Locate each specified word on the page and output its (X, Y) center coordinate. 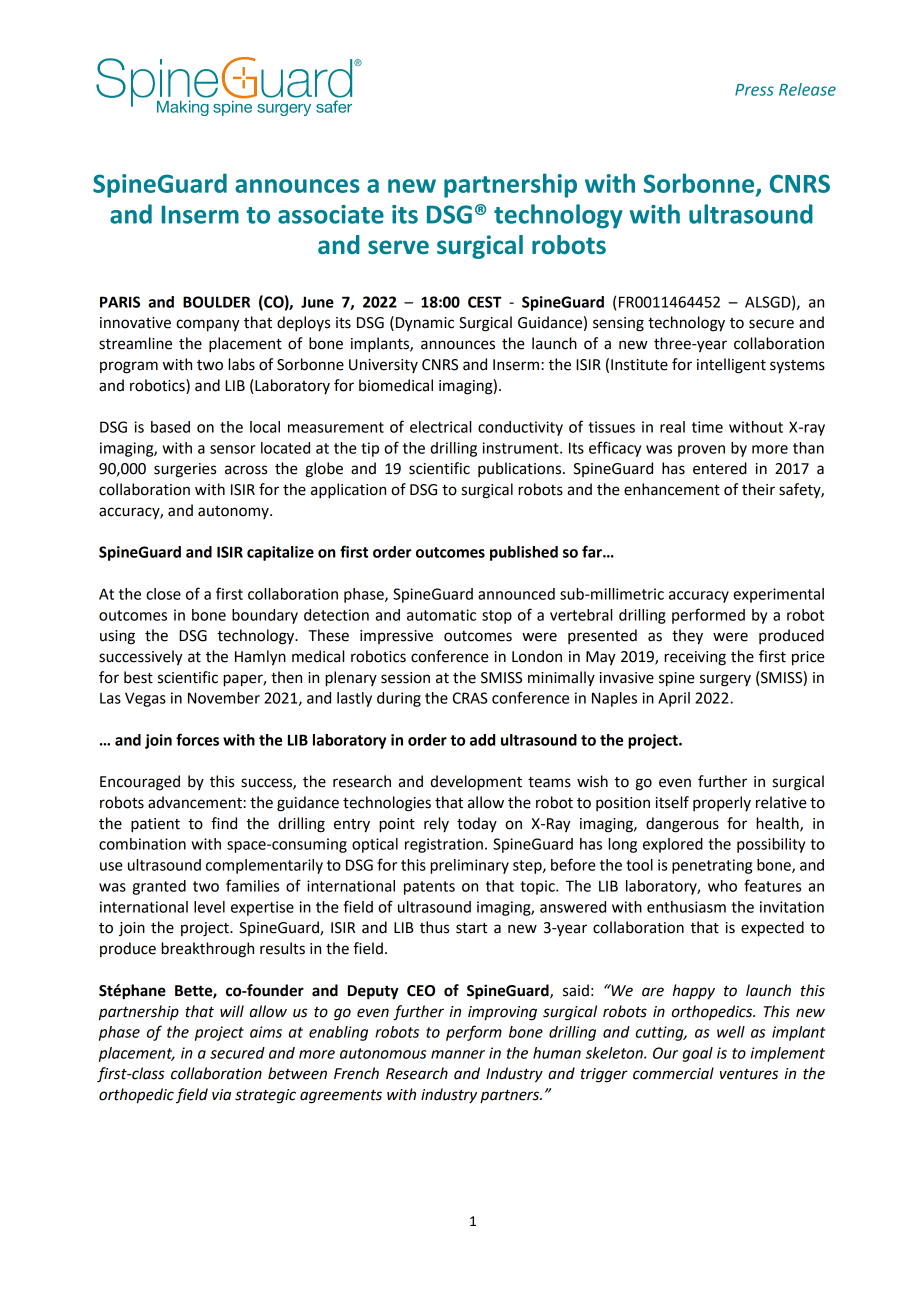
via (221, 1095)
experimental (778, 595)
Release (807, 89)
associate (331, 214)
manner (458, 1054)
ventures (749, 1074)
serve (398, 247)
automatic (441, 615)
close (163, 594)
